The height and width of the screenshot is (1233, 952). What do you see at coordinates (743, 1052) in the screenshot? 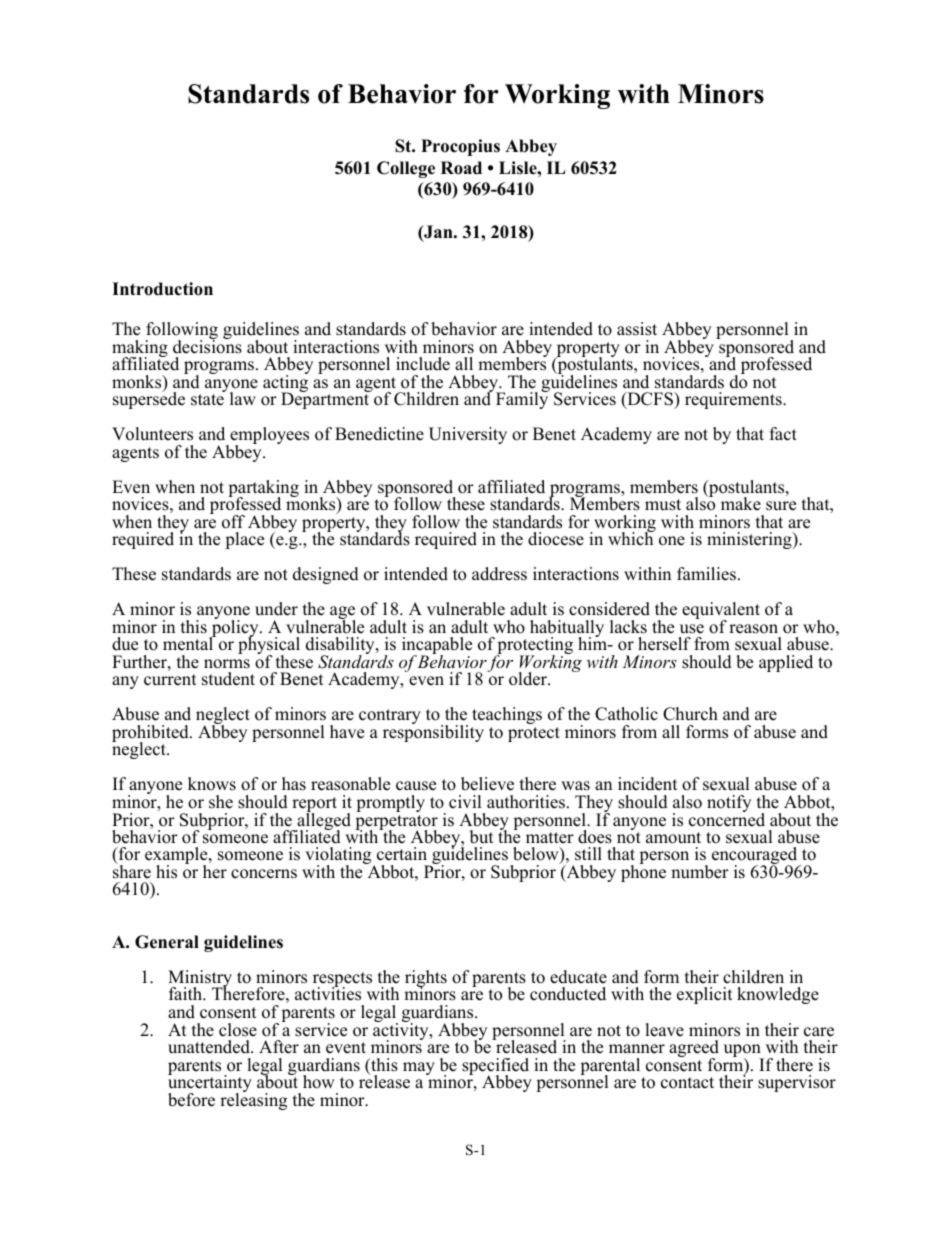
I see `upon` at bounding box center [743, 1052].
